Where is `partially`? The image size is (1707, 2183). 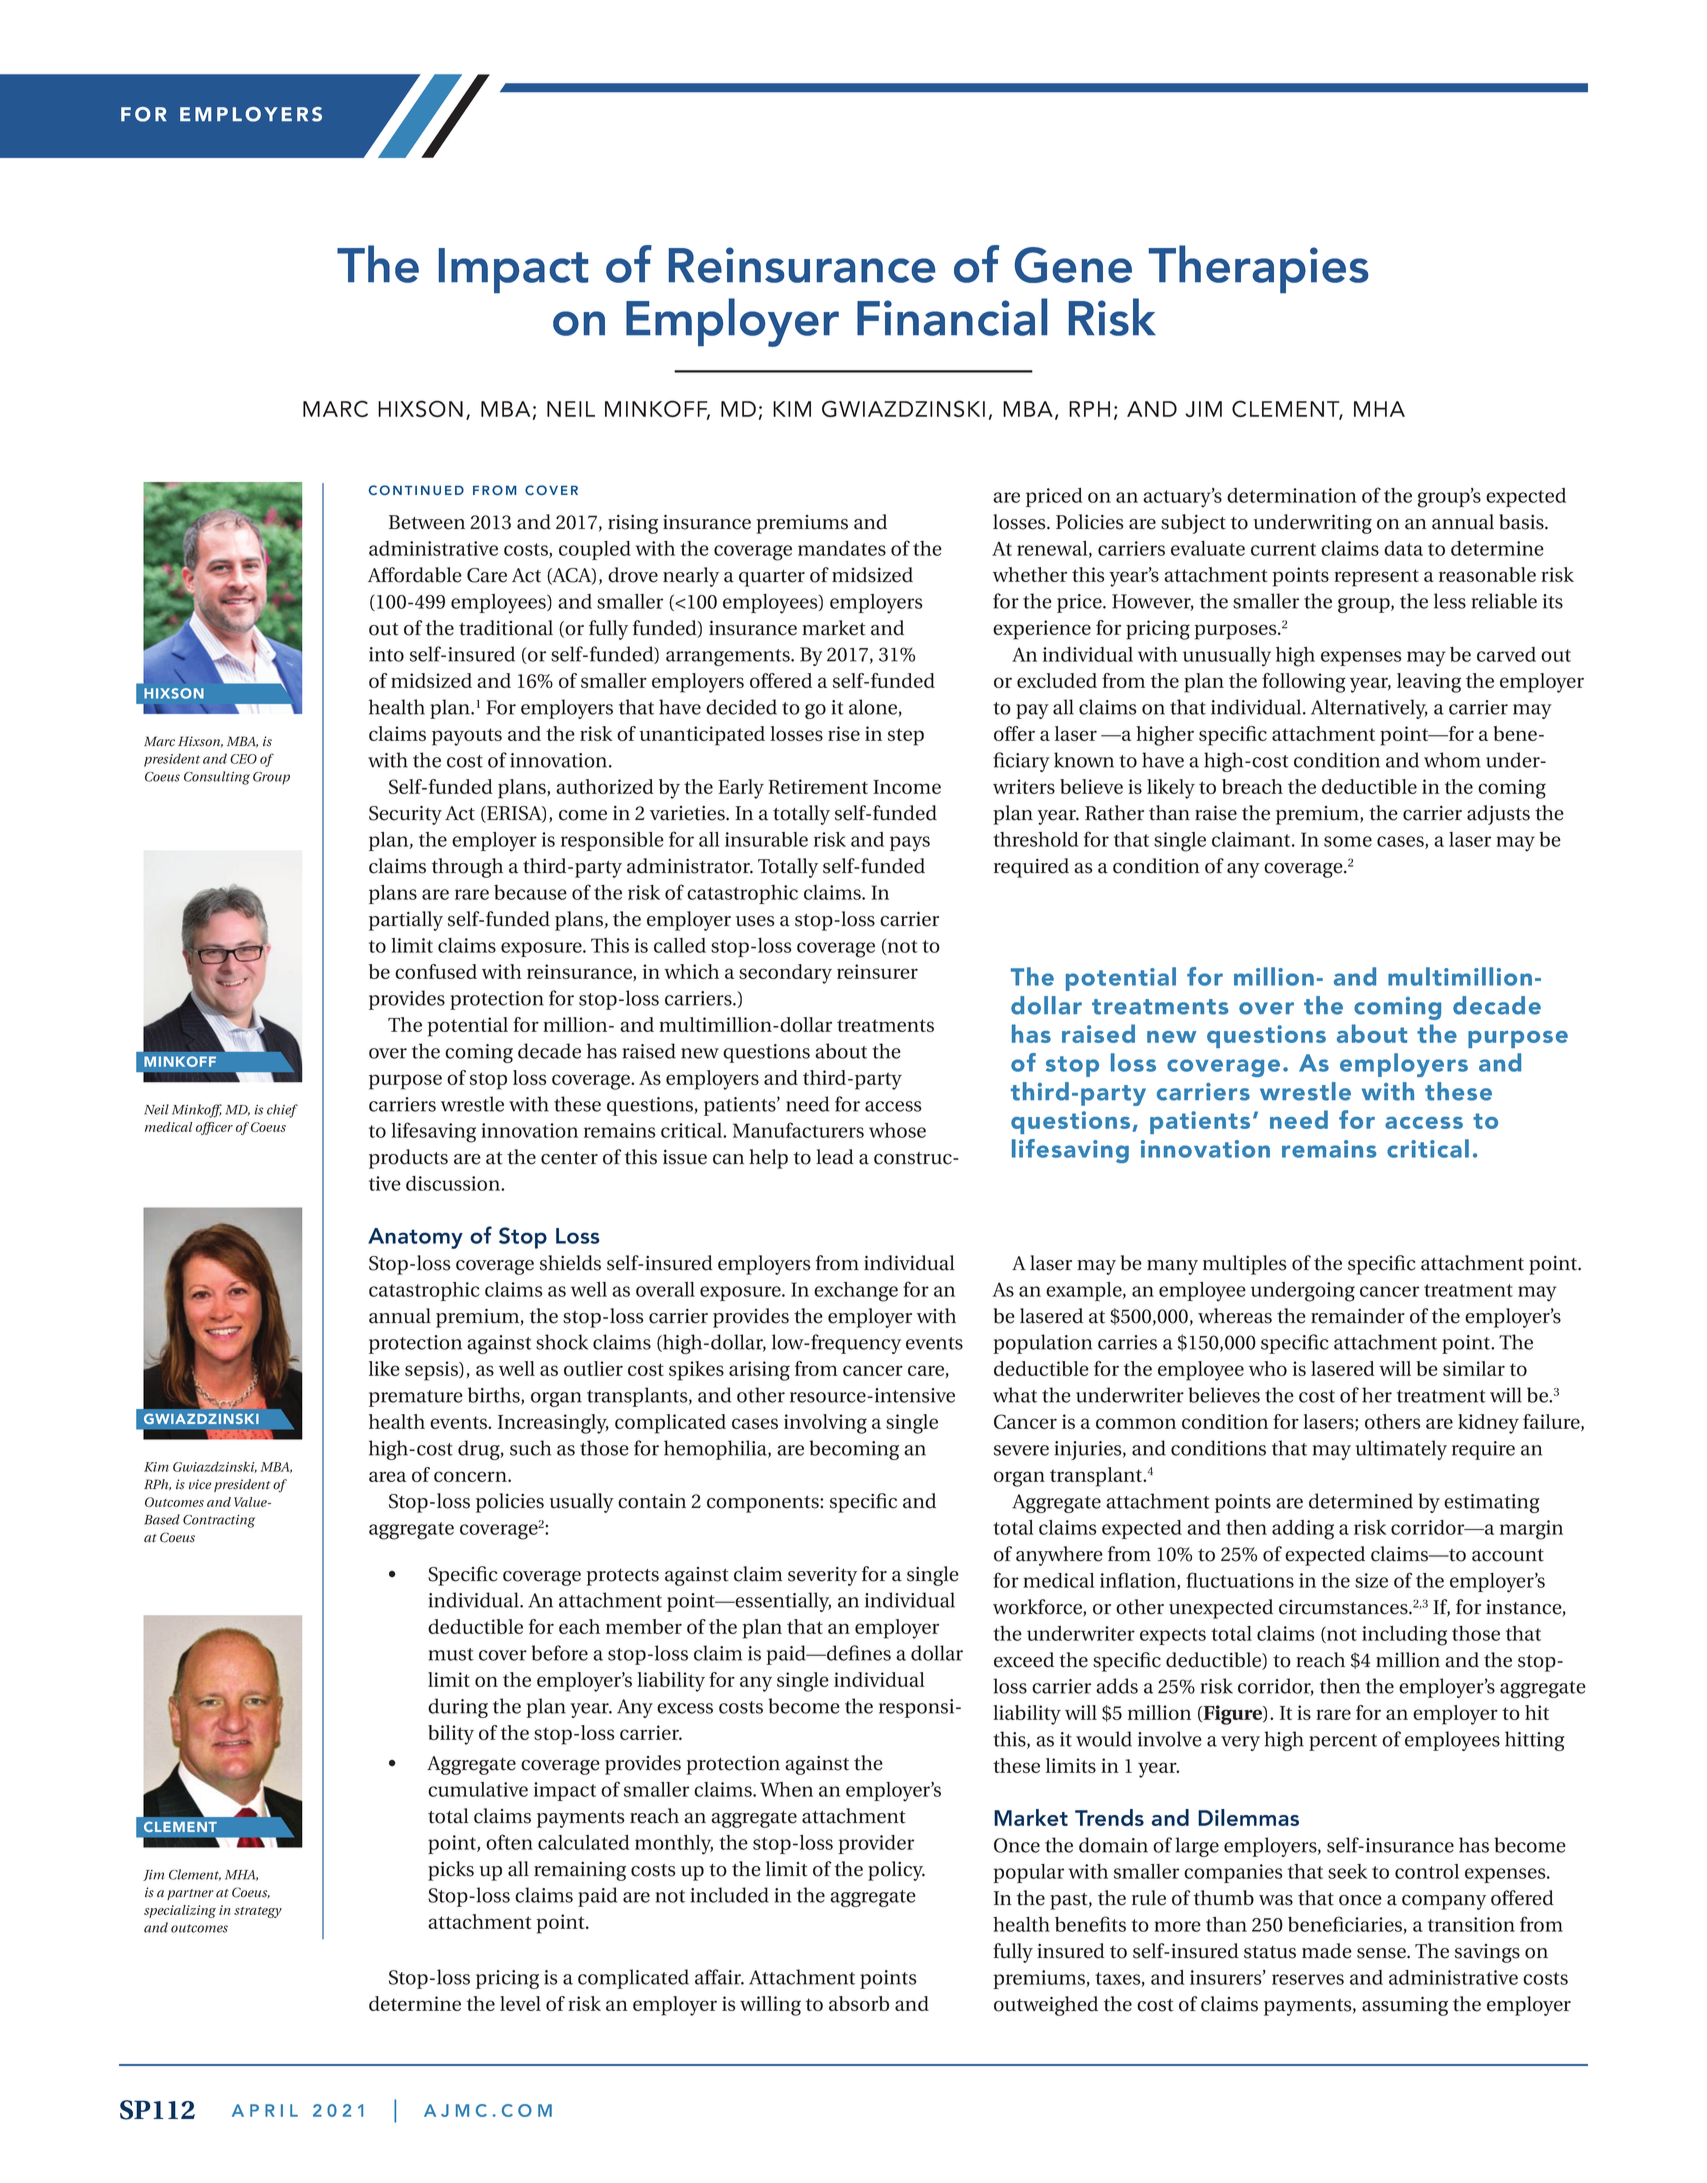
partially is located at coordinates (406, 921).
